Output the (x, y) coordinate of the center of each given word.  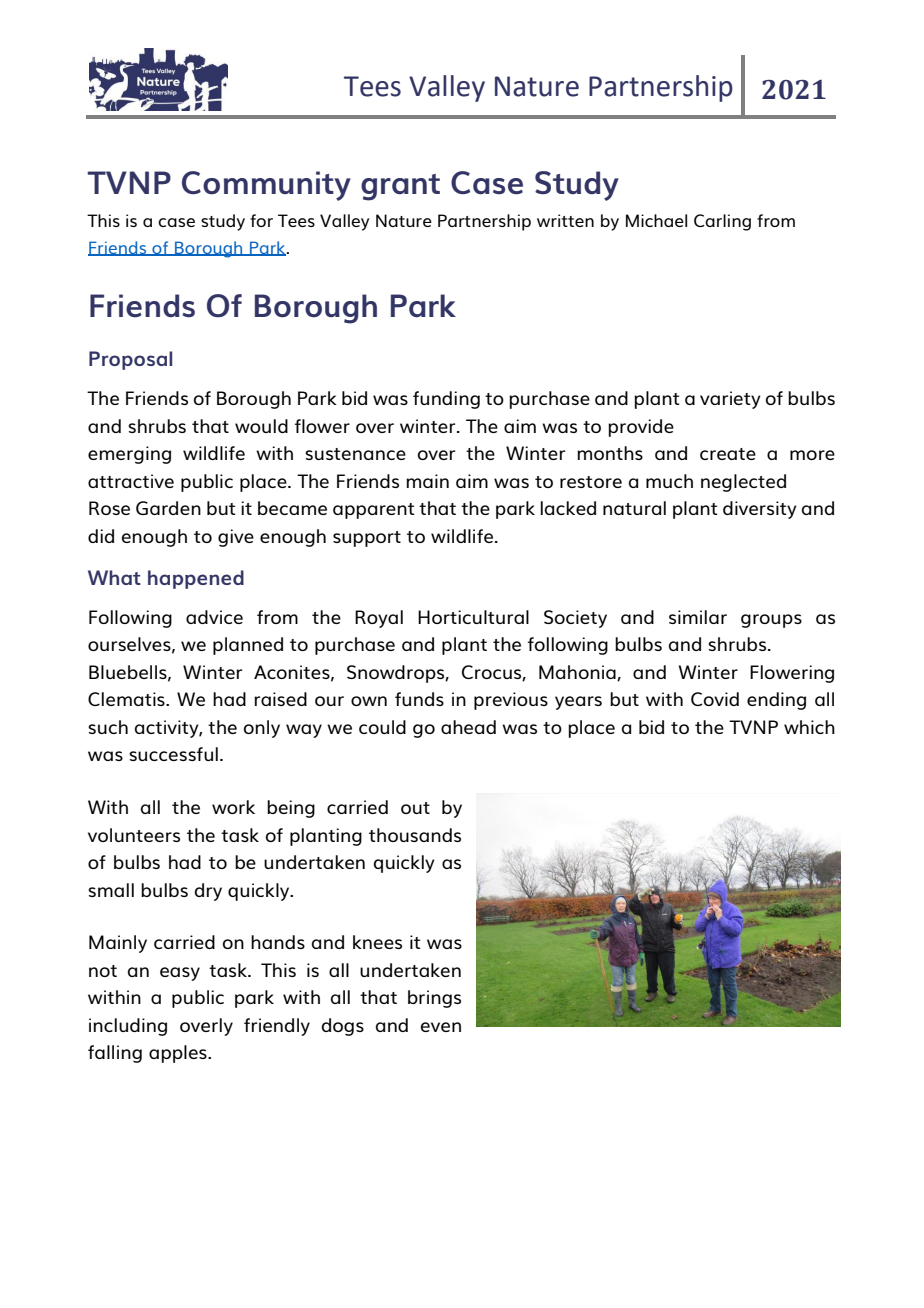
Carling (722, 222)
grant (400, 187)
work (233, 807)
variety (730, 400)
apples (179, 1054)
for (261, 220)
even (441, 1027)
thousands (415, 835)
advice (214, 617)
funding (446, 400)
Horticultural (473, 617)
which (809, 727)
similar (698, 617)
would (261, 426)
